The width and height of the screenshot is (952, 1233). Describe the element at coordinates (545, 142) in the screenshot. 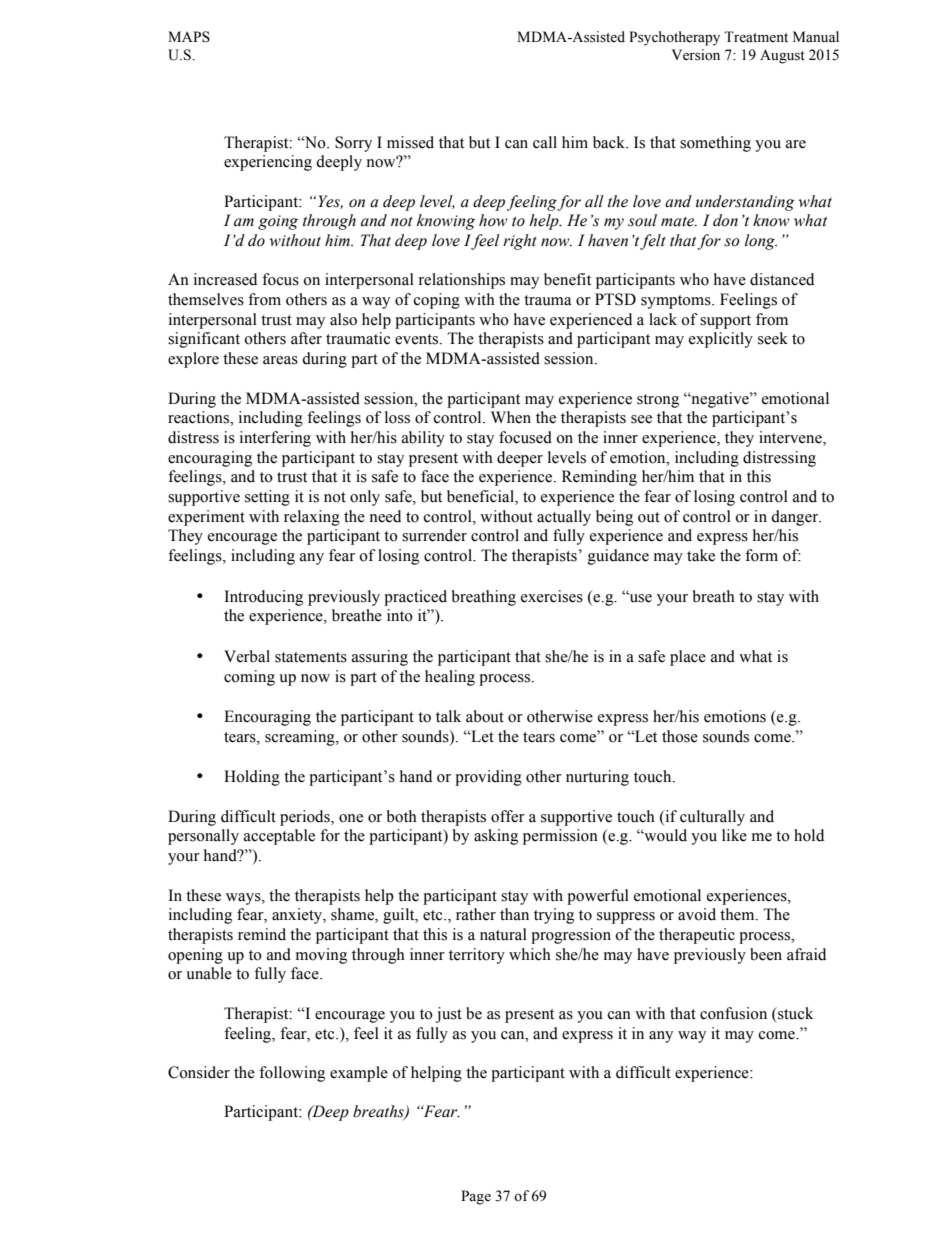

I see `call` at that location.
